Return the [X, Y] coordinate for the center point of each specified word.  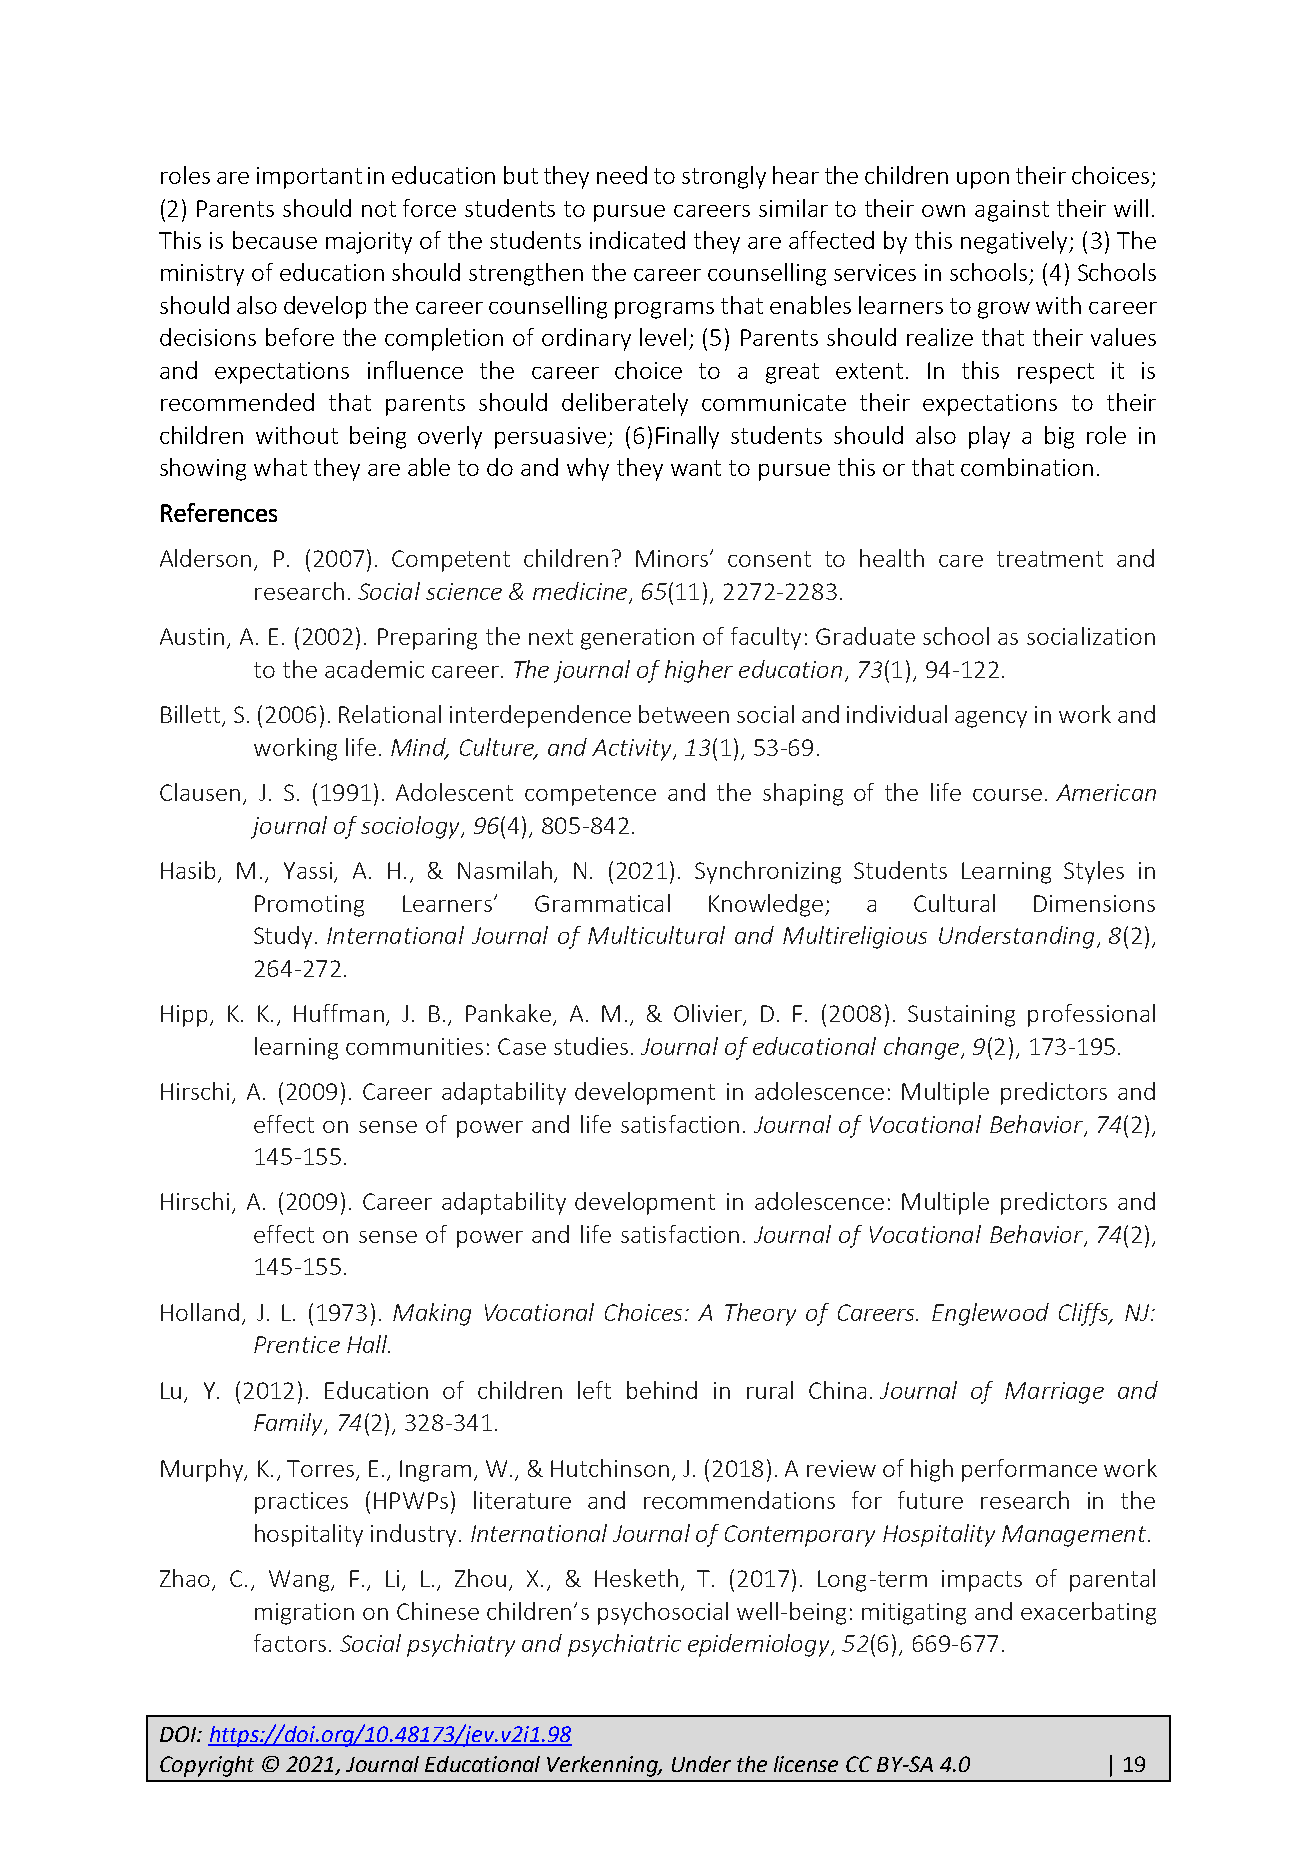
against [1012, 211]
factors [290, 1643]
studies [591, 1046]
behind [662, 1390]
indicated [637, 240]
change [923, 1048]
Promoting [309, 906]
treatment [1050, 559]
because [275, 240]
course [1007, 795]
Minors [673, 558]
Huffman [339, 1013]
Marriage [1054, 1393]
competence [590, 795]
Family [290, 1424]
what [280, 467]
